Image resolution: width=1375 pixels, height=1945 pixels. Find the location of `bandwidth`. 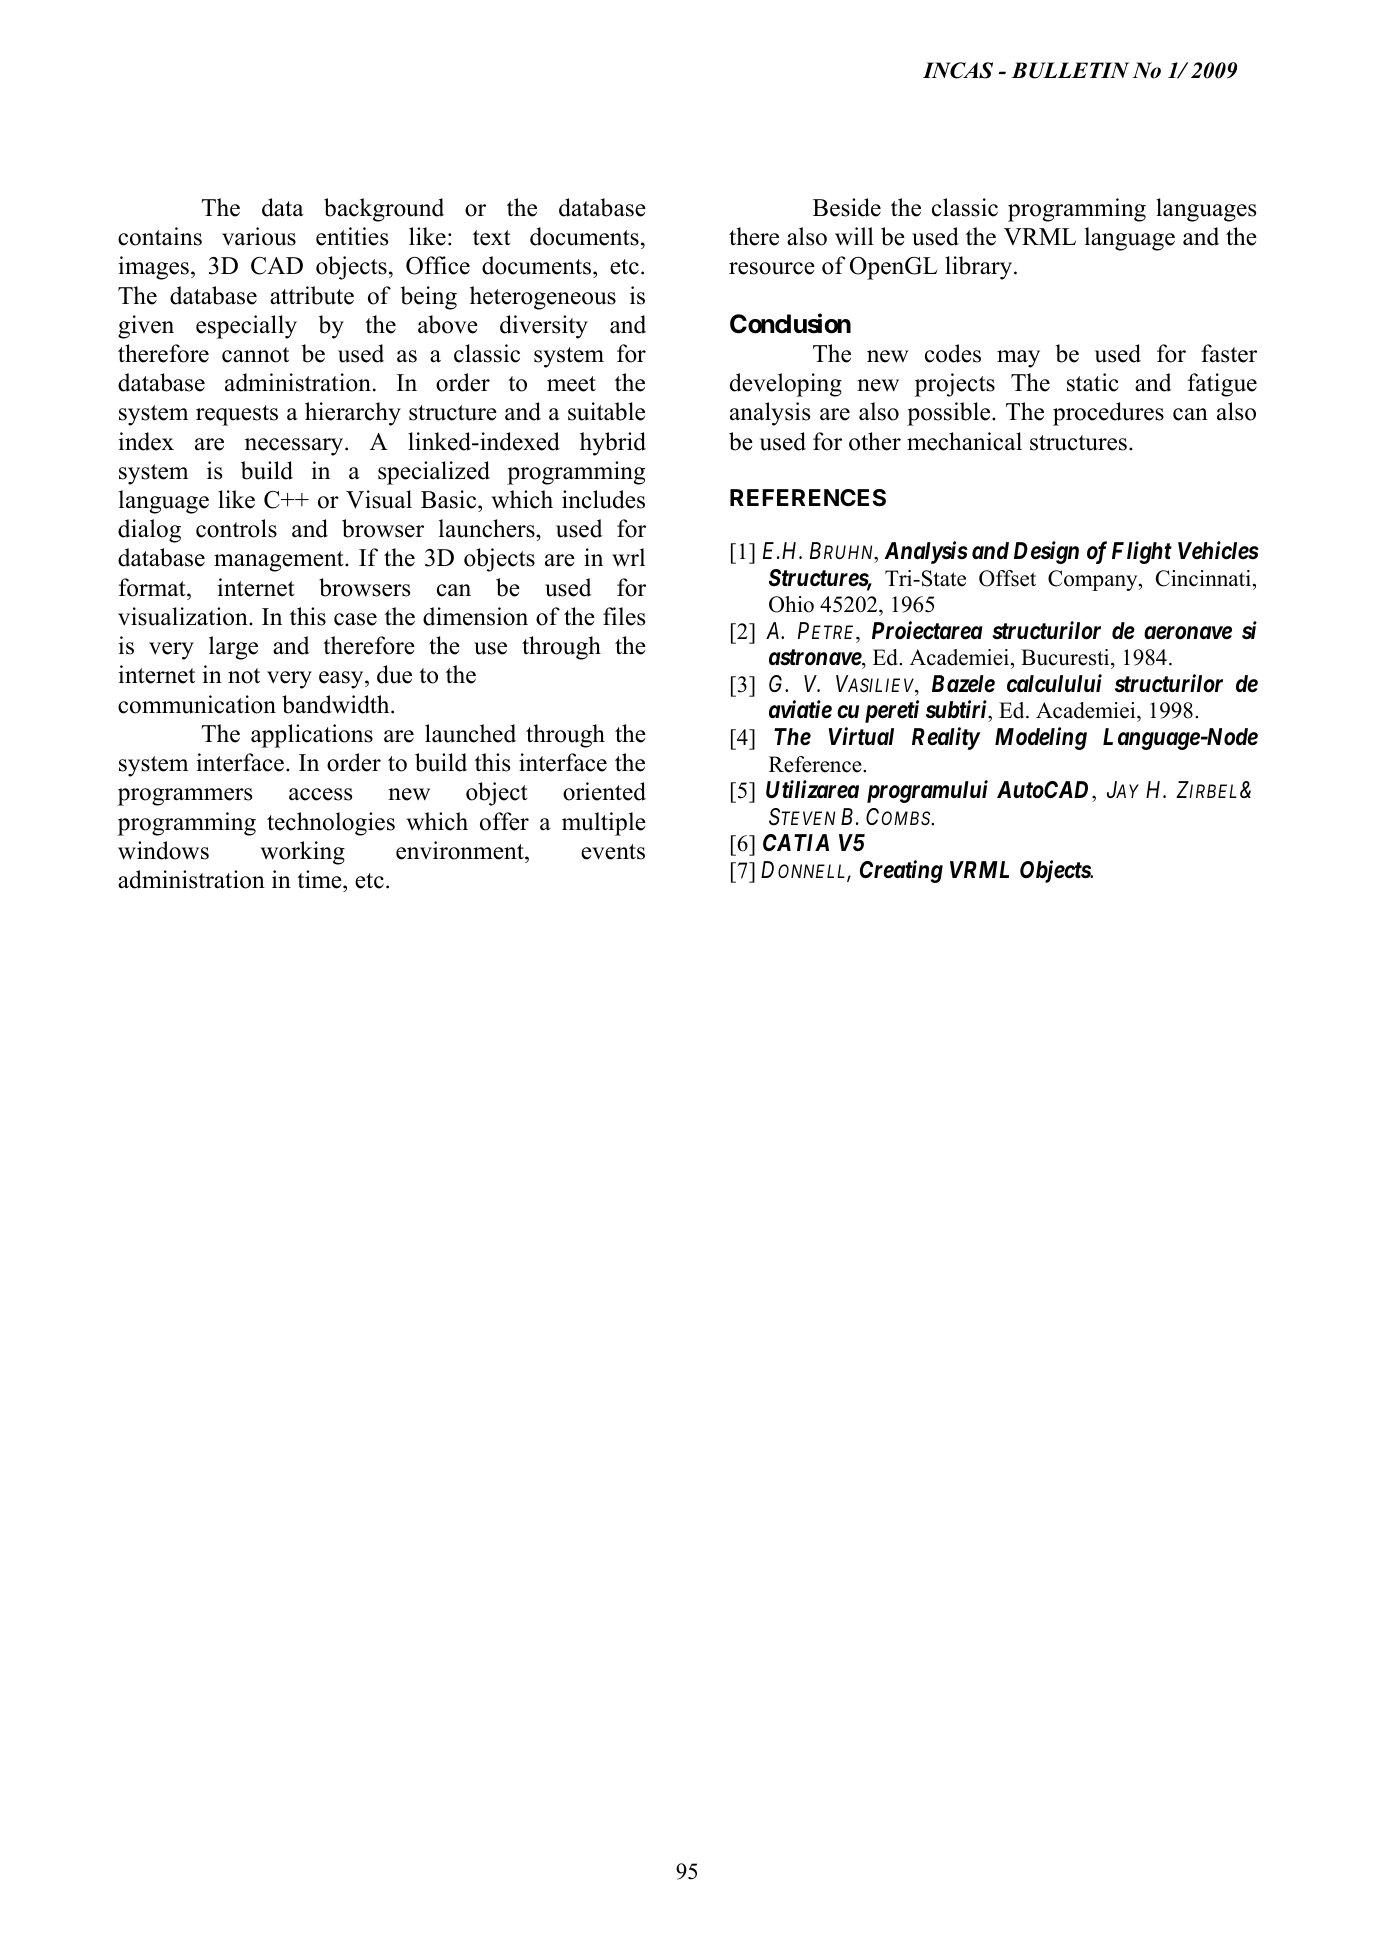

bandwidth is located at coordinates (337, 704).
